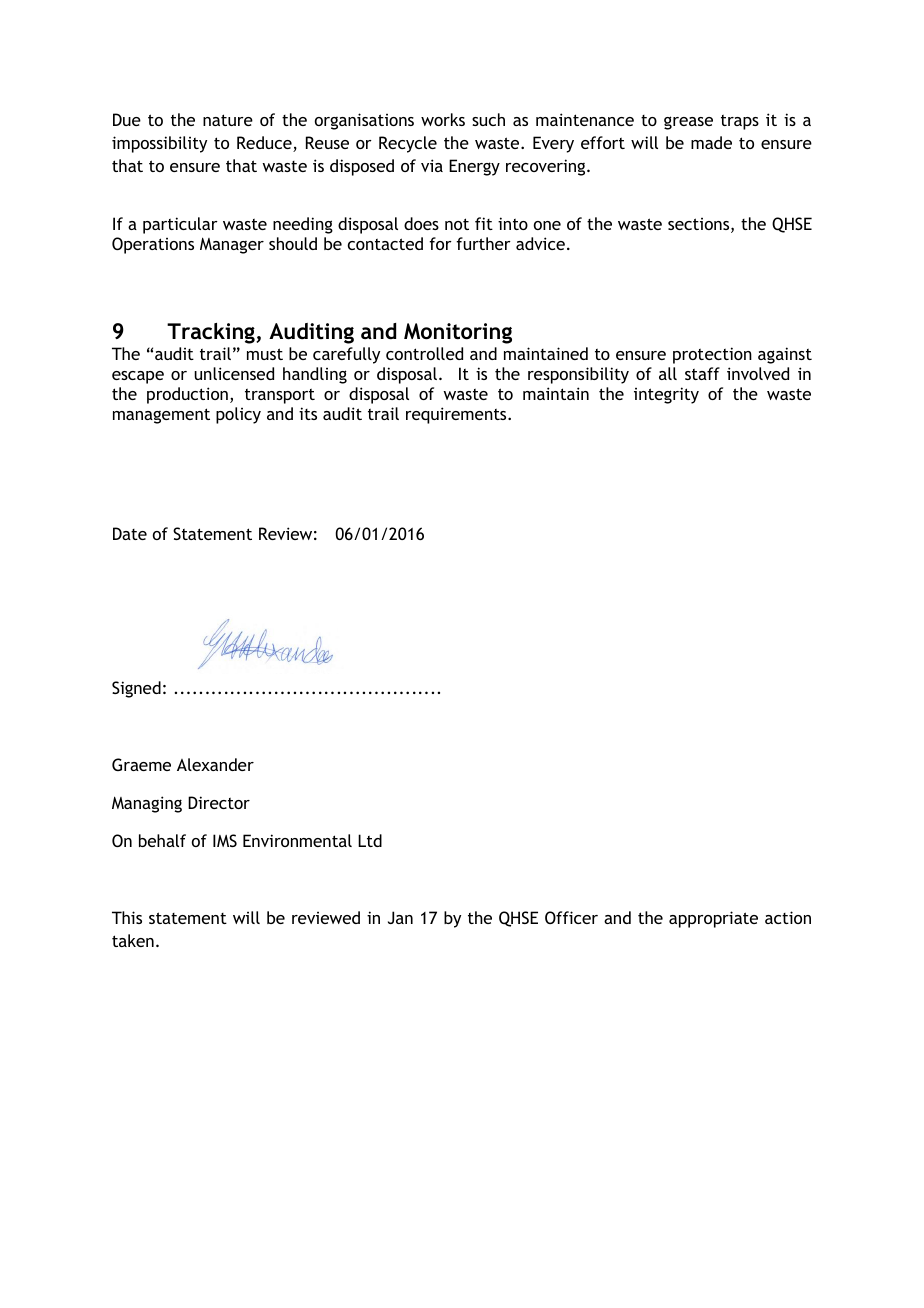  Describe the element at coordinates (474, 167) in the image. I see `Energy` at that location.
